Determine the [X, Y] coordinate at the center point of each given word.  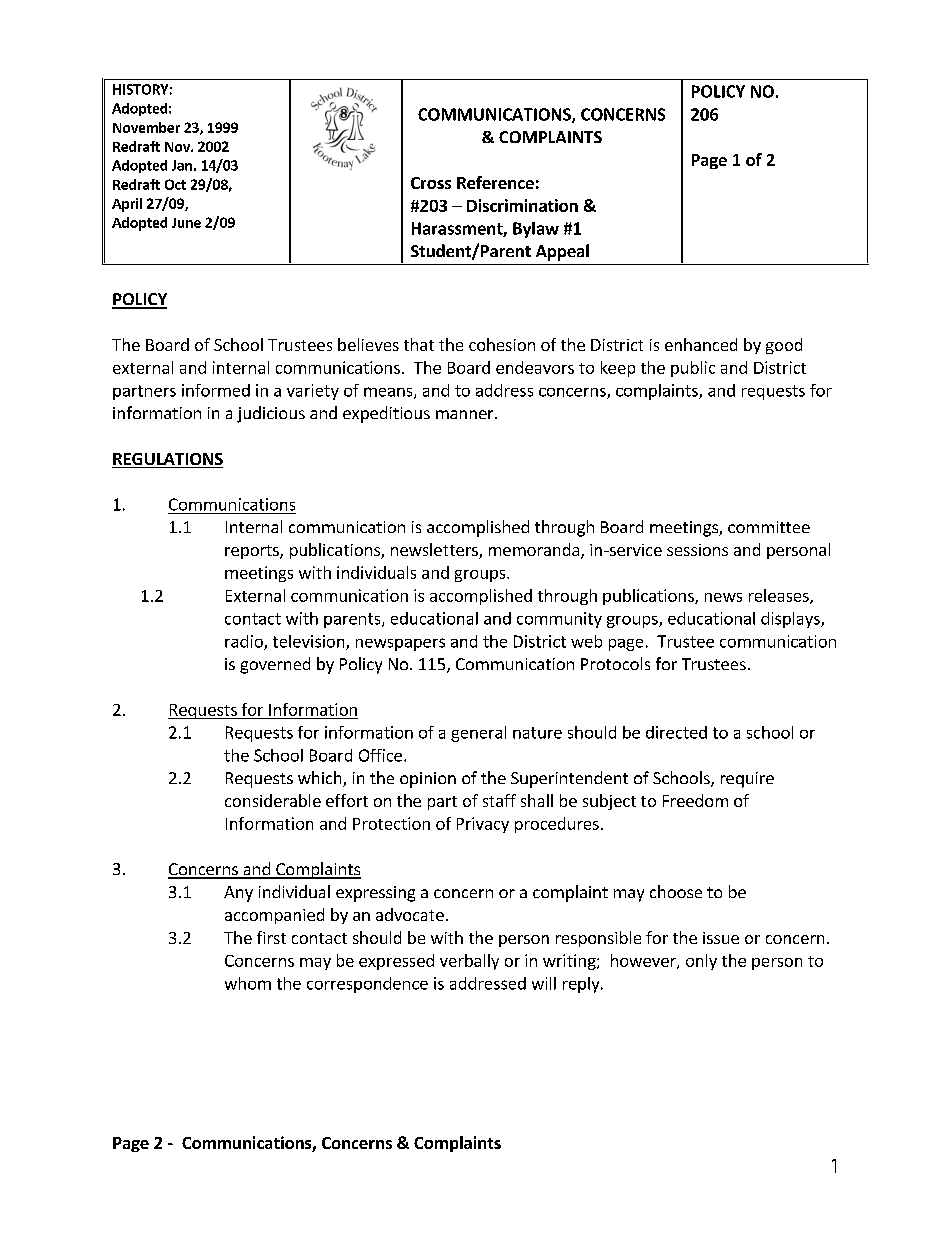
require [747, 780]
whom [248, 983]
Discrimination [522, 205]
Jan [182, 165]
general [478, 734]
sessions [697, 550]
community [559, 620]
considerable [273, 800]
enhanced [701, 344]
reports [253, 552]
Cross [431, 183]
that [419, 344]
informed [216, 390]
